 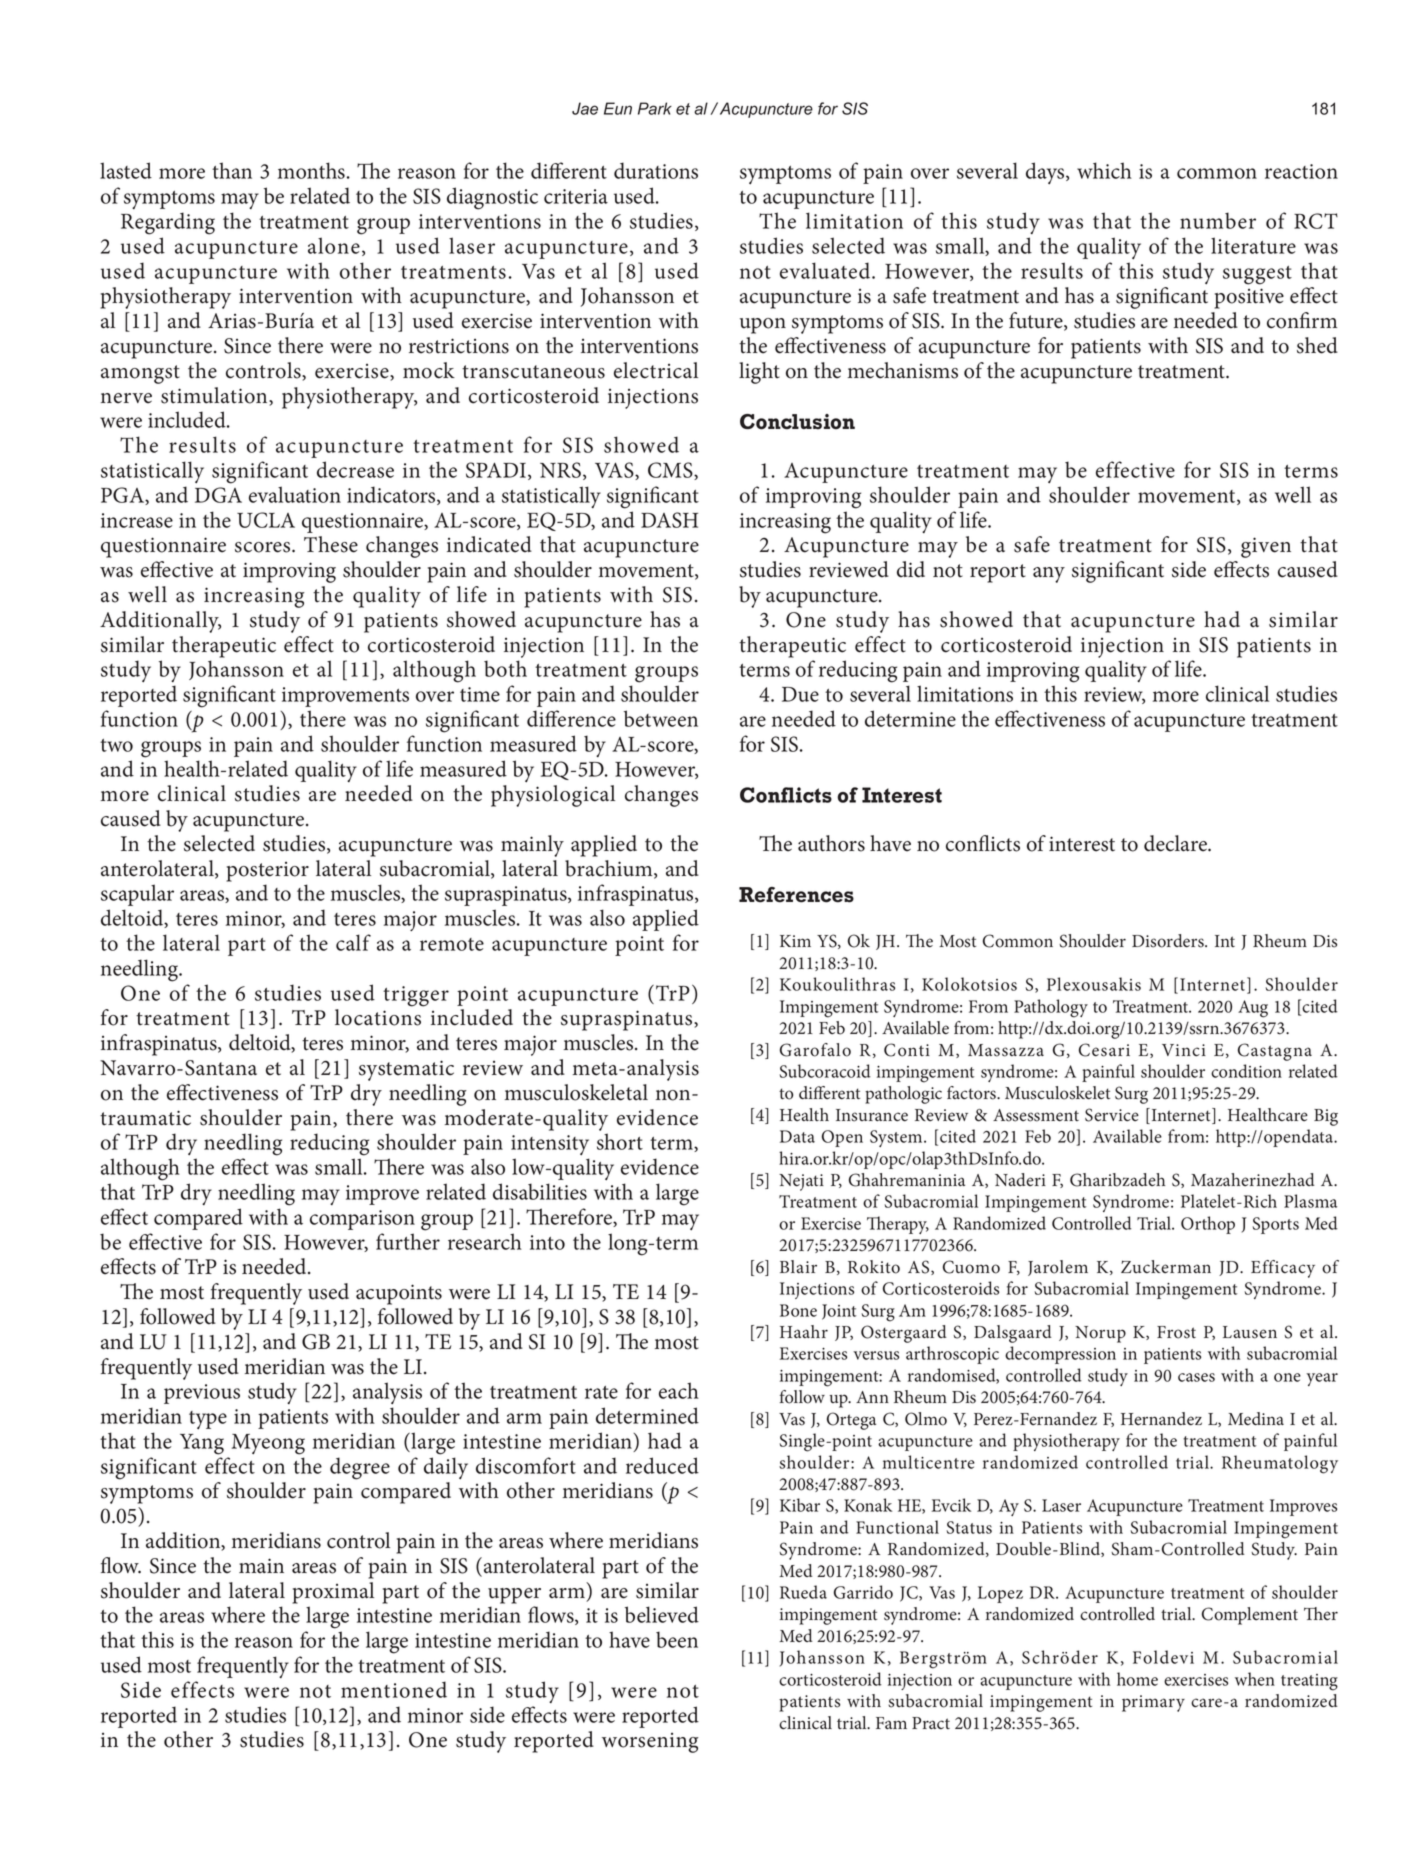 What do you see at coordinates (656, 170) in the image?
I see `durations` at bounding box center [656, 170].
